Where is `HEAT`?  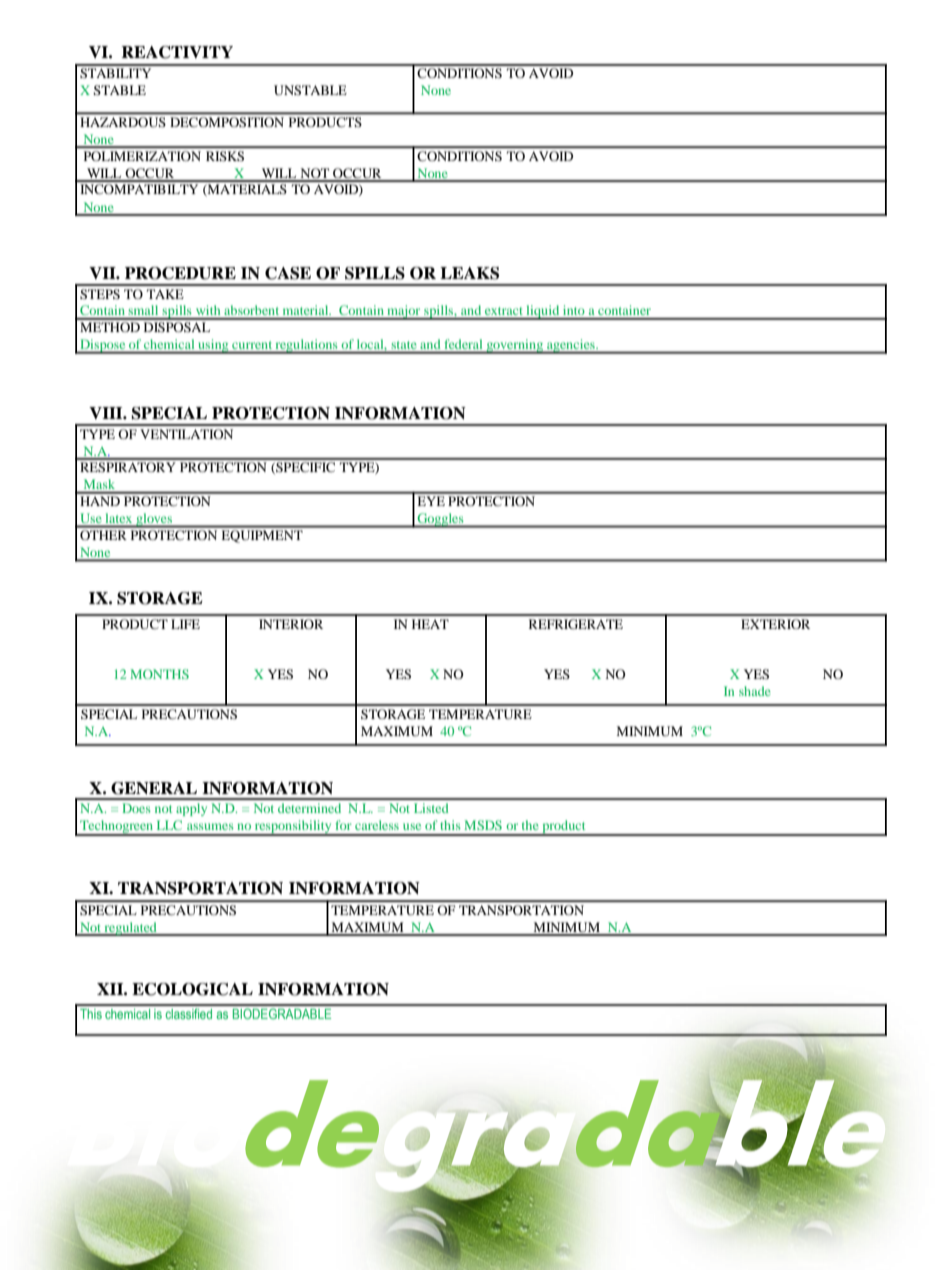
HEAT is located at coordinates (430, 624).
